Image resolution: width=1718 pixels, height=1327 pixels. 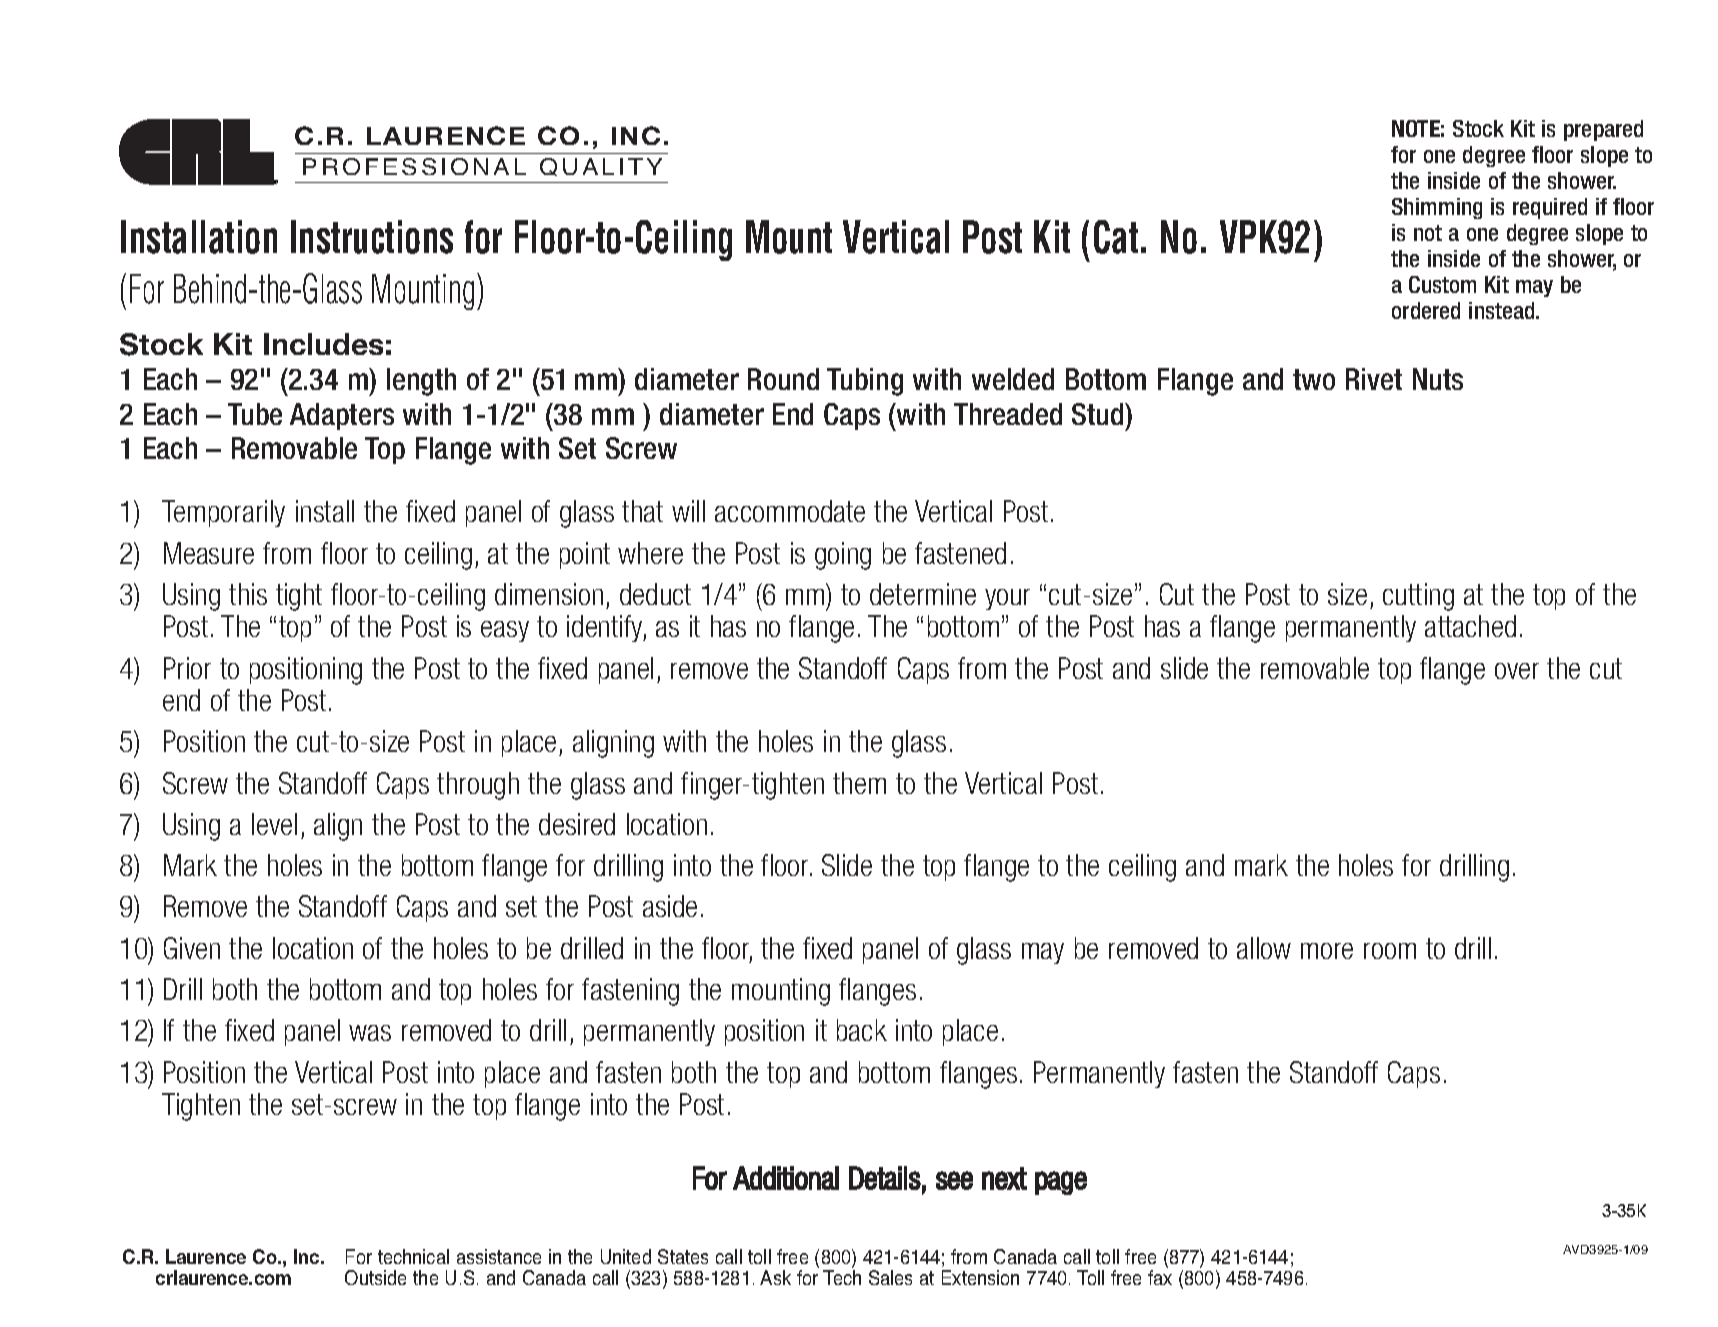 I want to click on outside, so click(x=375, y=1277).
